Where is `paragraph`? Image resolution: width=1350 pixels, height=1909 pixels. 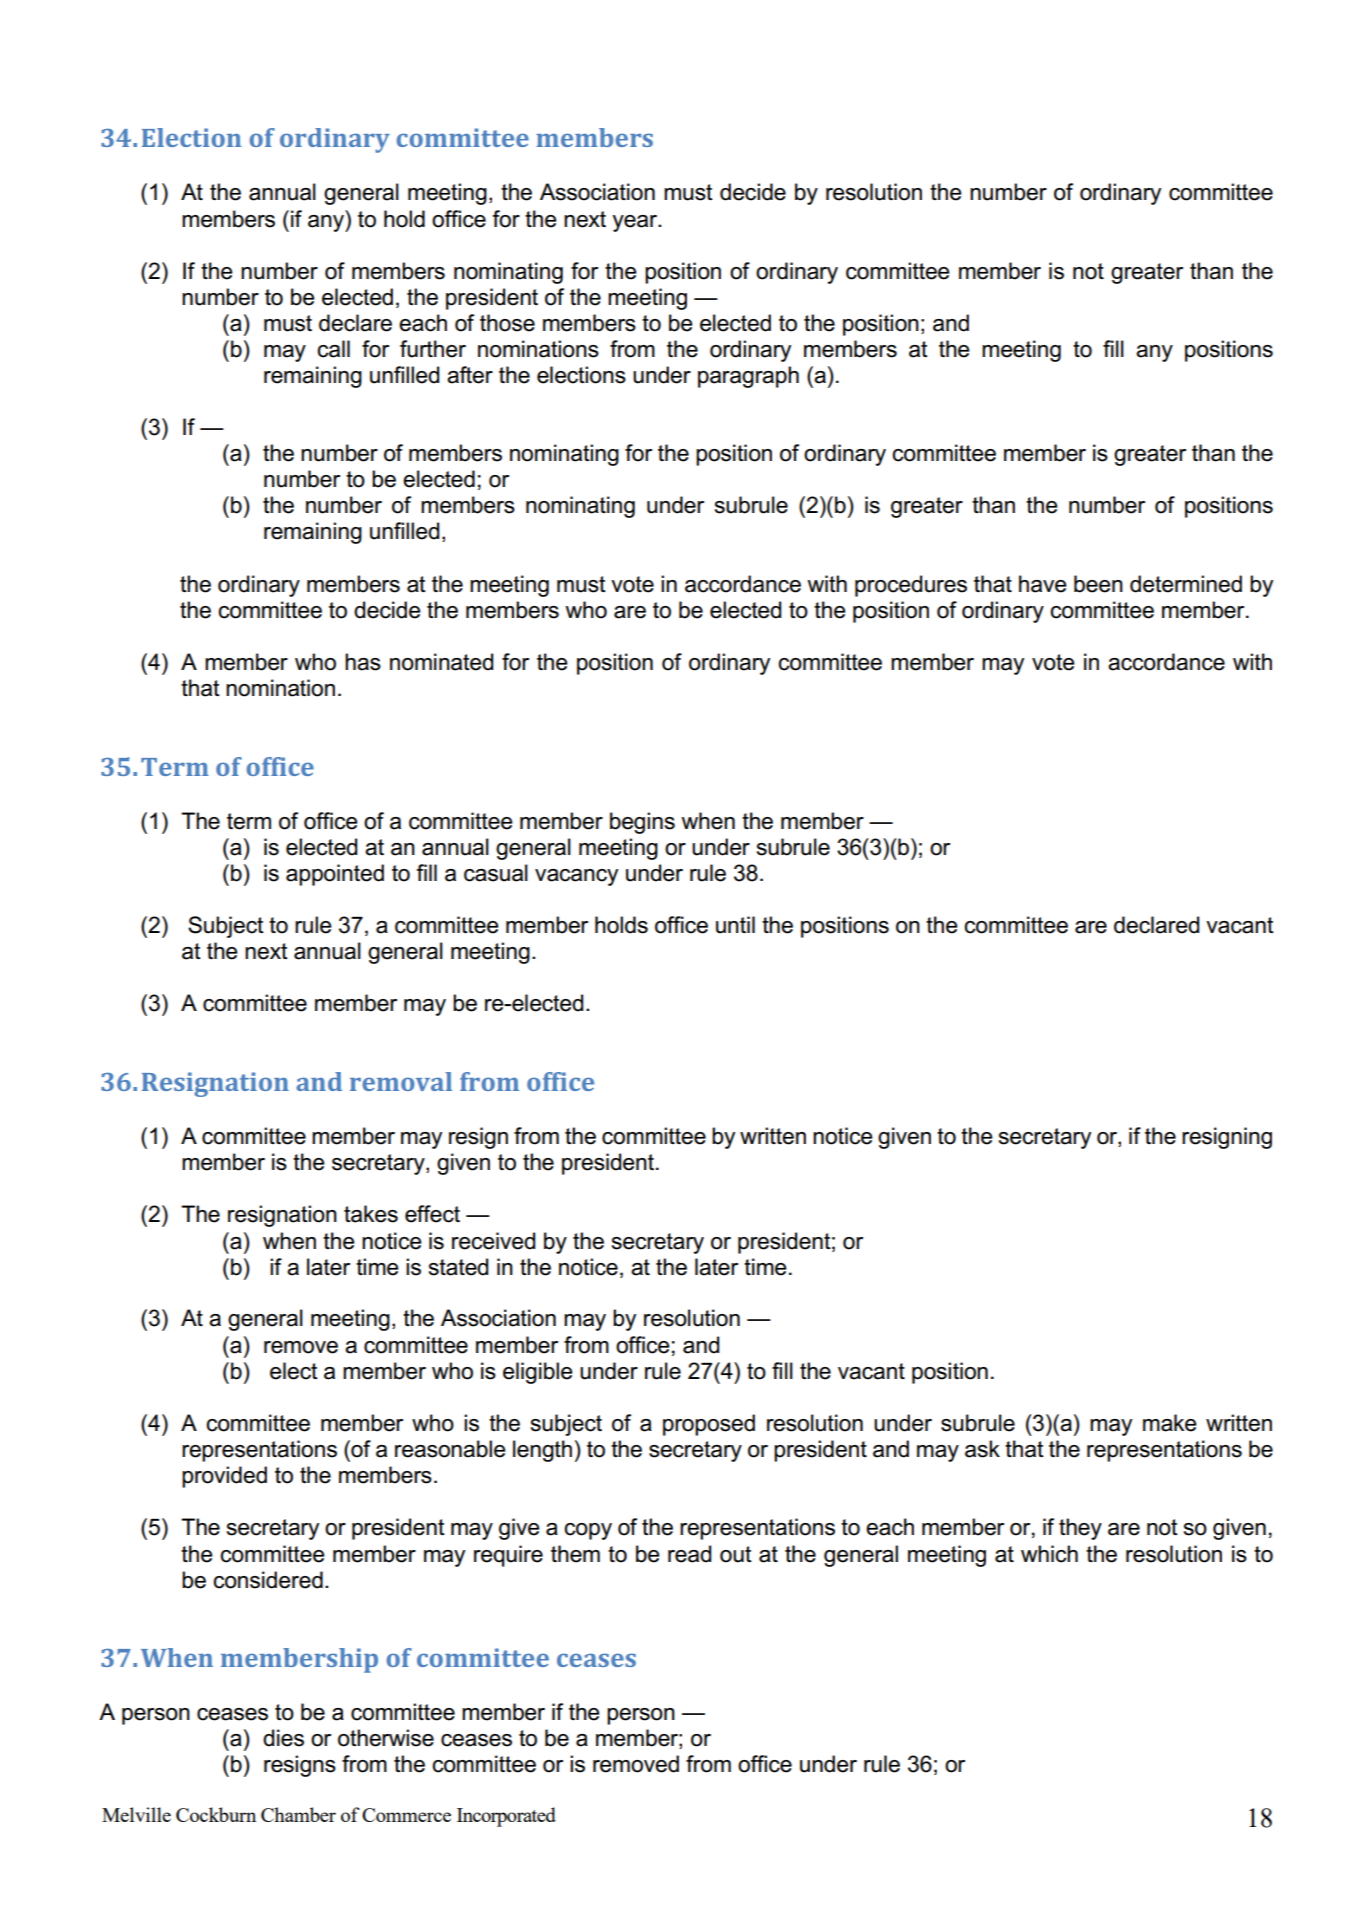
paragraph is located at coordinates (748, 377).
